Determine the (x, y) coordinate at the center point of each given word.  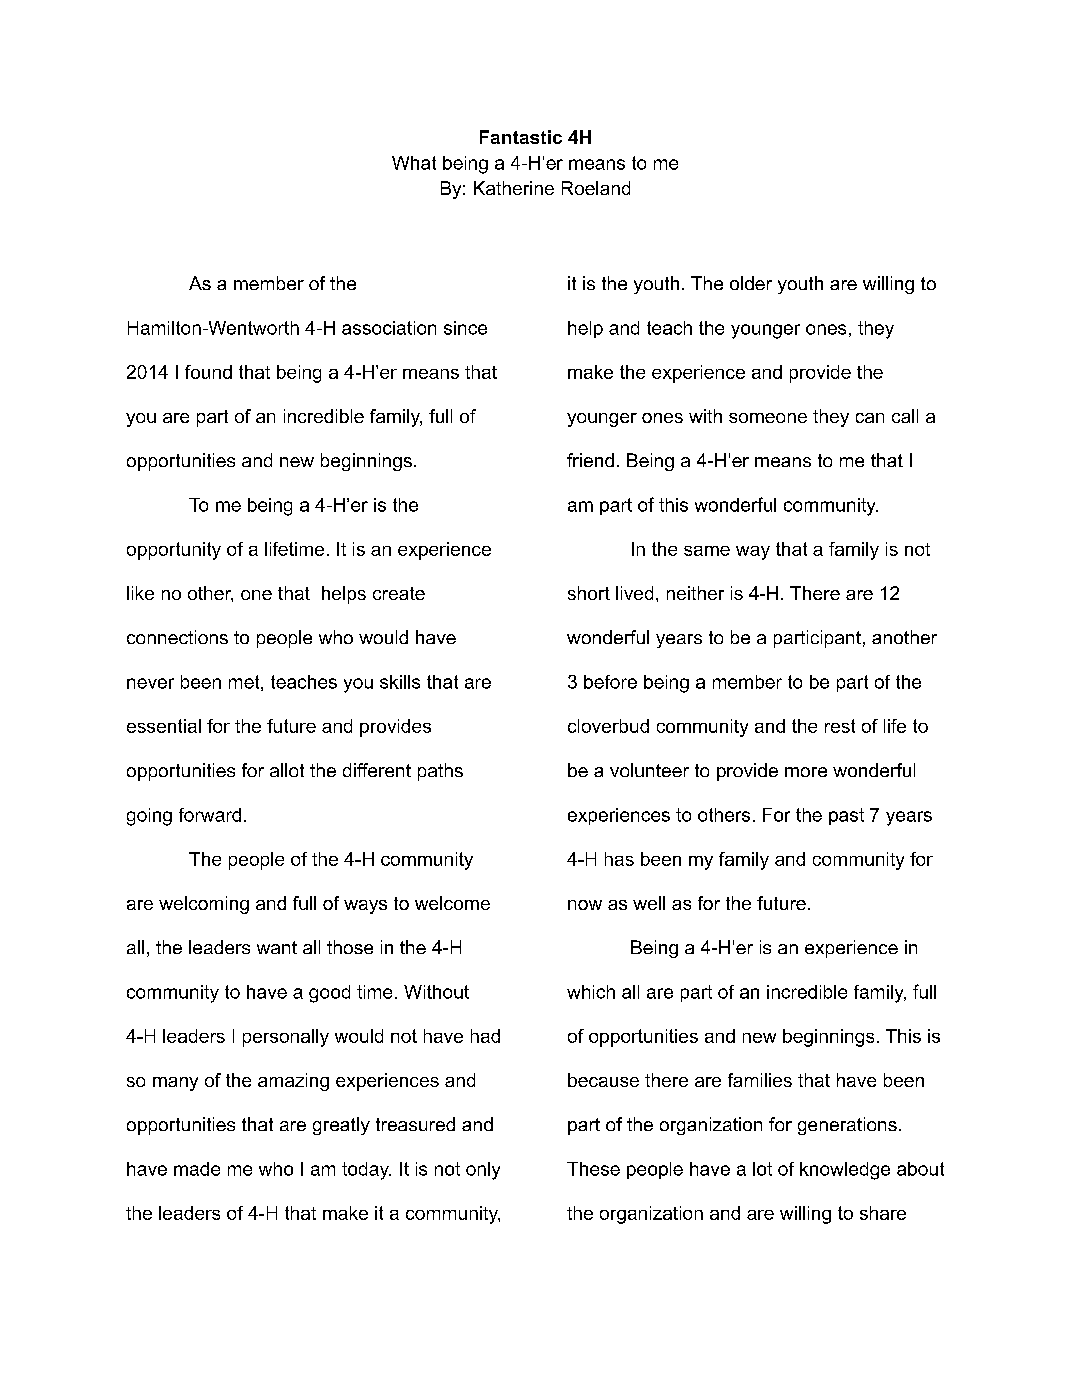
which (591, 992)
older (751, 283)
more (806, 772)
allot (287, 770)
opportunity (174, 551)
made (197, 1169)
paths (440, 772)
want (277, 947)
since (465, 328)
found (208, 372)
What (414, 163)
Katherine (514, 188)
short (589, 593)
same (707, 551)
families (760, 1080)
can (870, 418)
